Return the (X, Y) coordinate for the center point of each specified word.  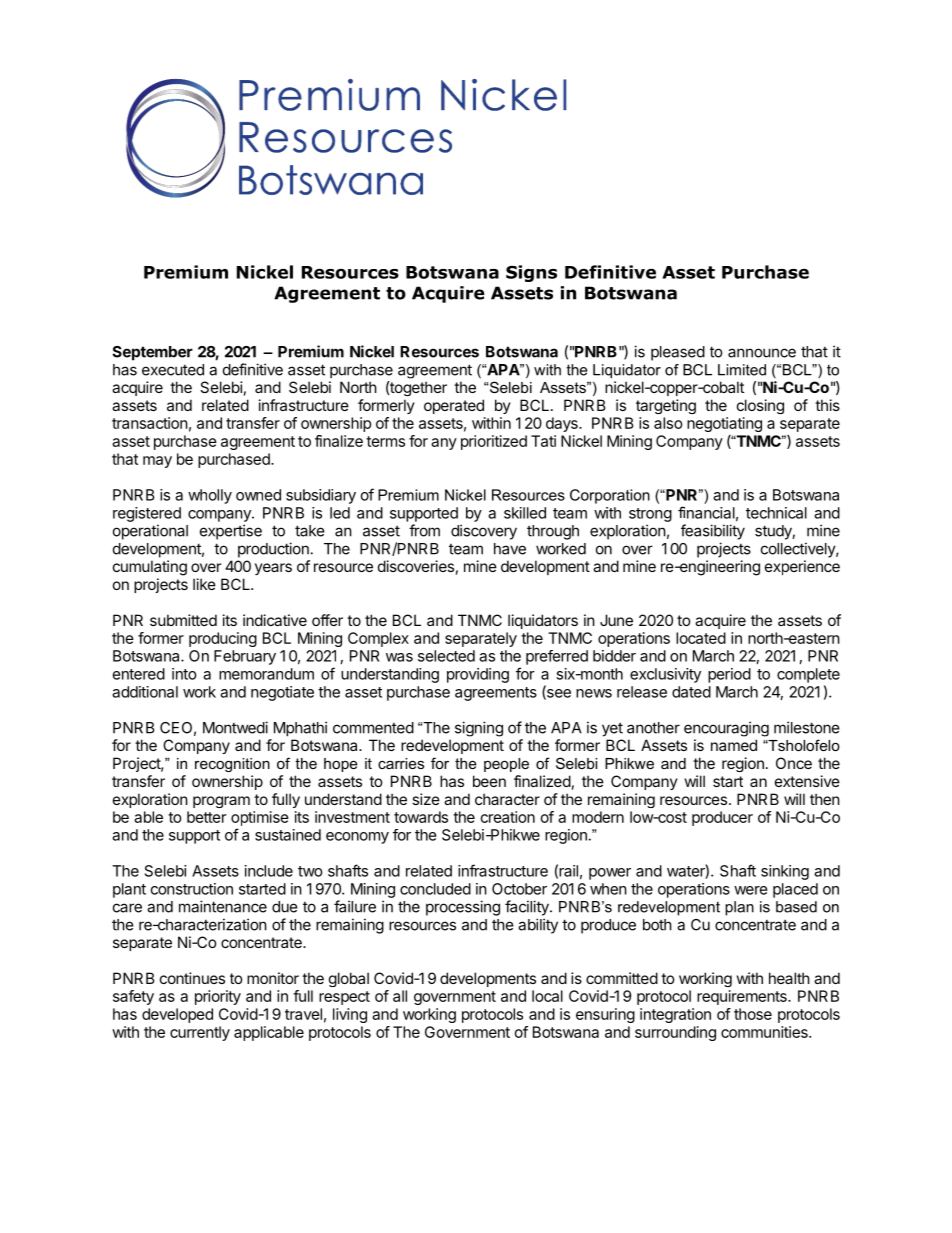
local (547, 996)
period (729, 675)
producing (223, 639)
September (152, 353)
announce (762, 353)
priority (218, 997)
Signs (531, 273)
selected (446, 656)
